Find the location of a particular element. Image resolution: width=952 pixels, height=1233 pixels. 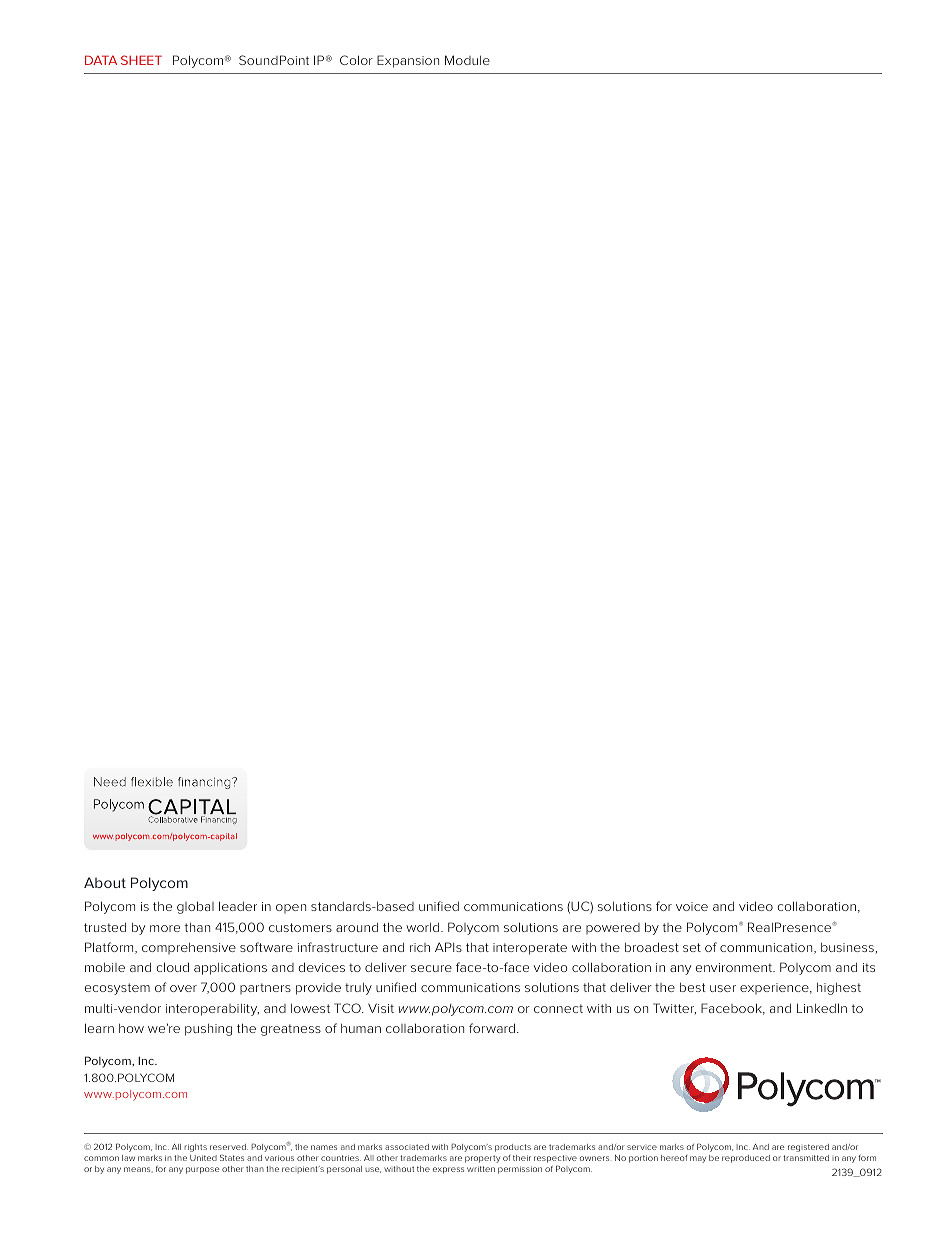

property is located at coordinates (482, 1159).
